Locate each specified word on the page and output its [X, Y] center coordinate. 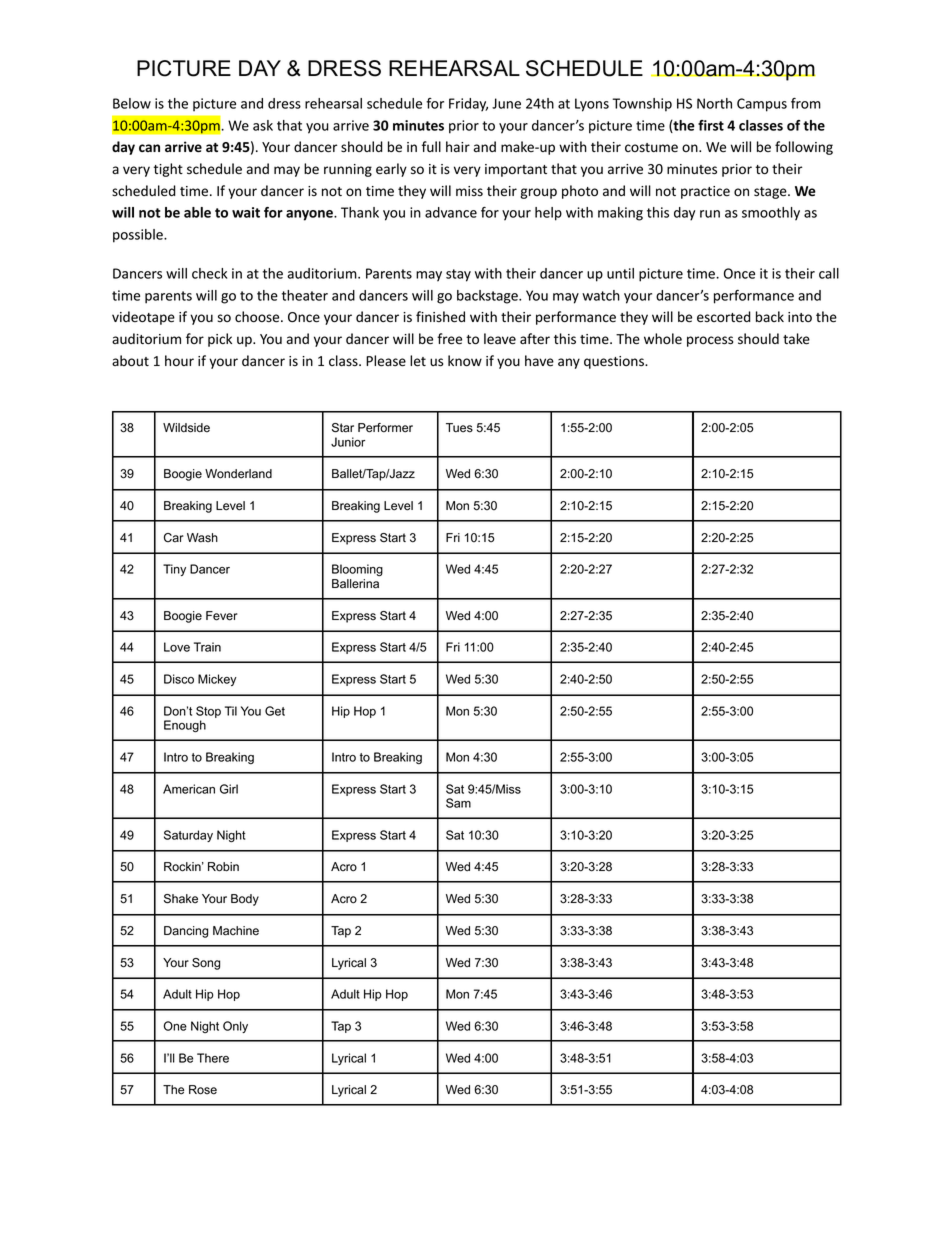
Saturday [188, 836]
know [465, 360]
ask [263, 125]
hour [179, 360]
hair [458, 146]
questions [615, 362]
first [711, 125]
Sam [458, 803]
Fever [222, 616]
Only [235, 1027]
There [213, 1058]
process [710, 341]
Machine [236, 931]
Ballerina [355, 584]
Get [275, 711]
